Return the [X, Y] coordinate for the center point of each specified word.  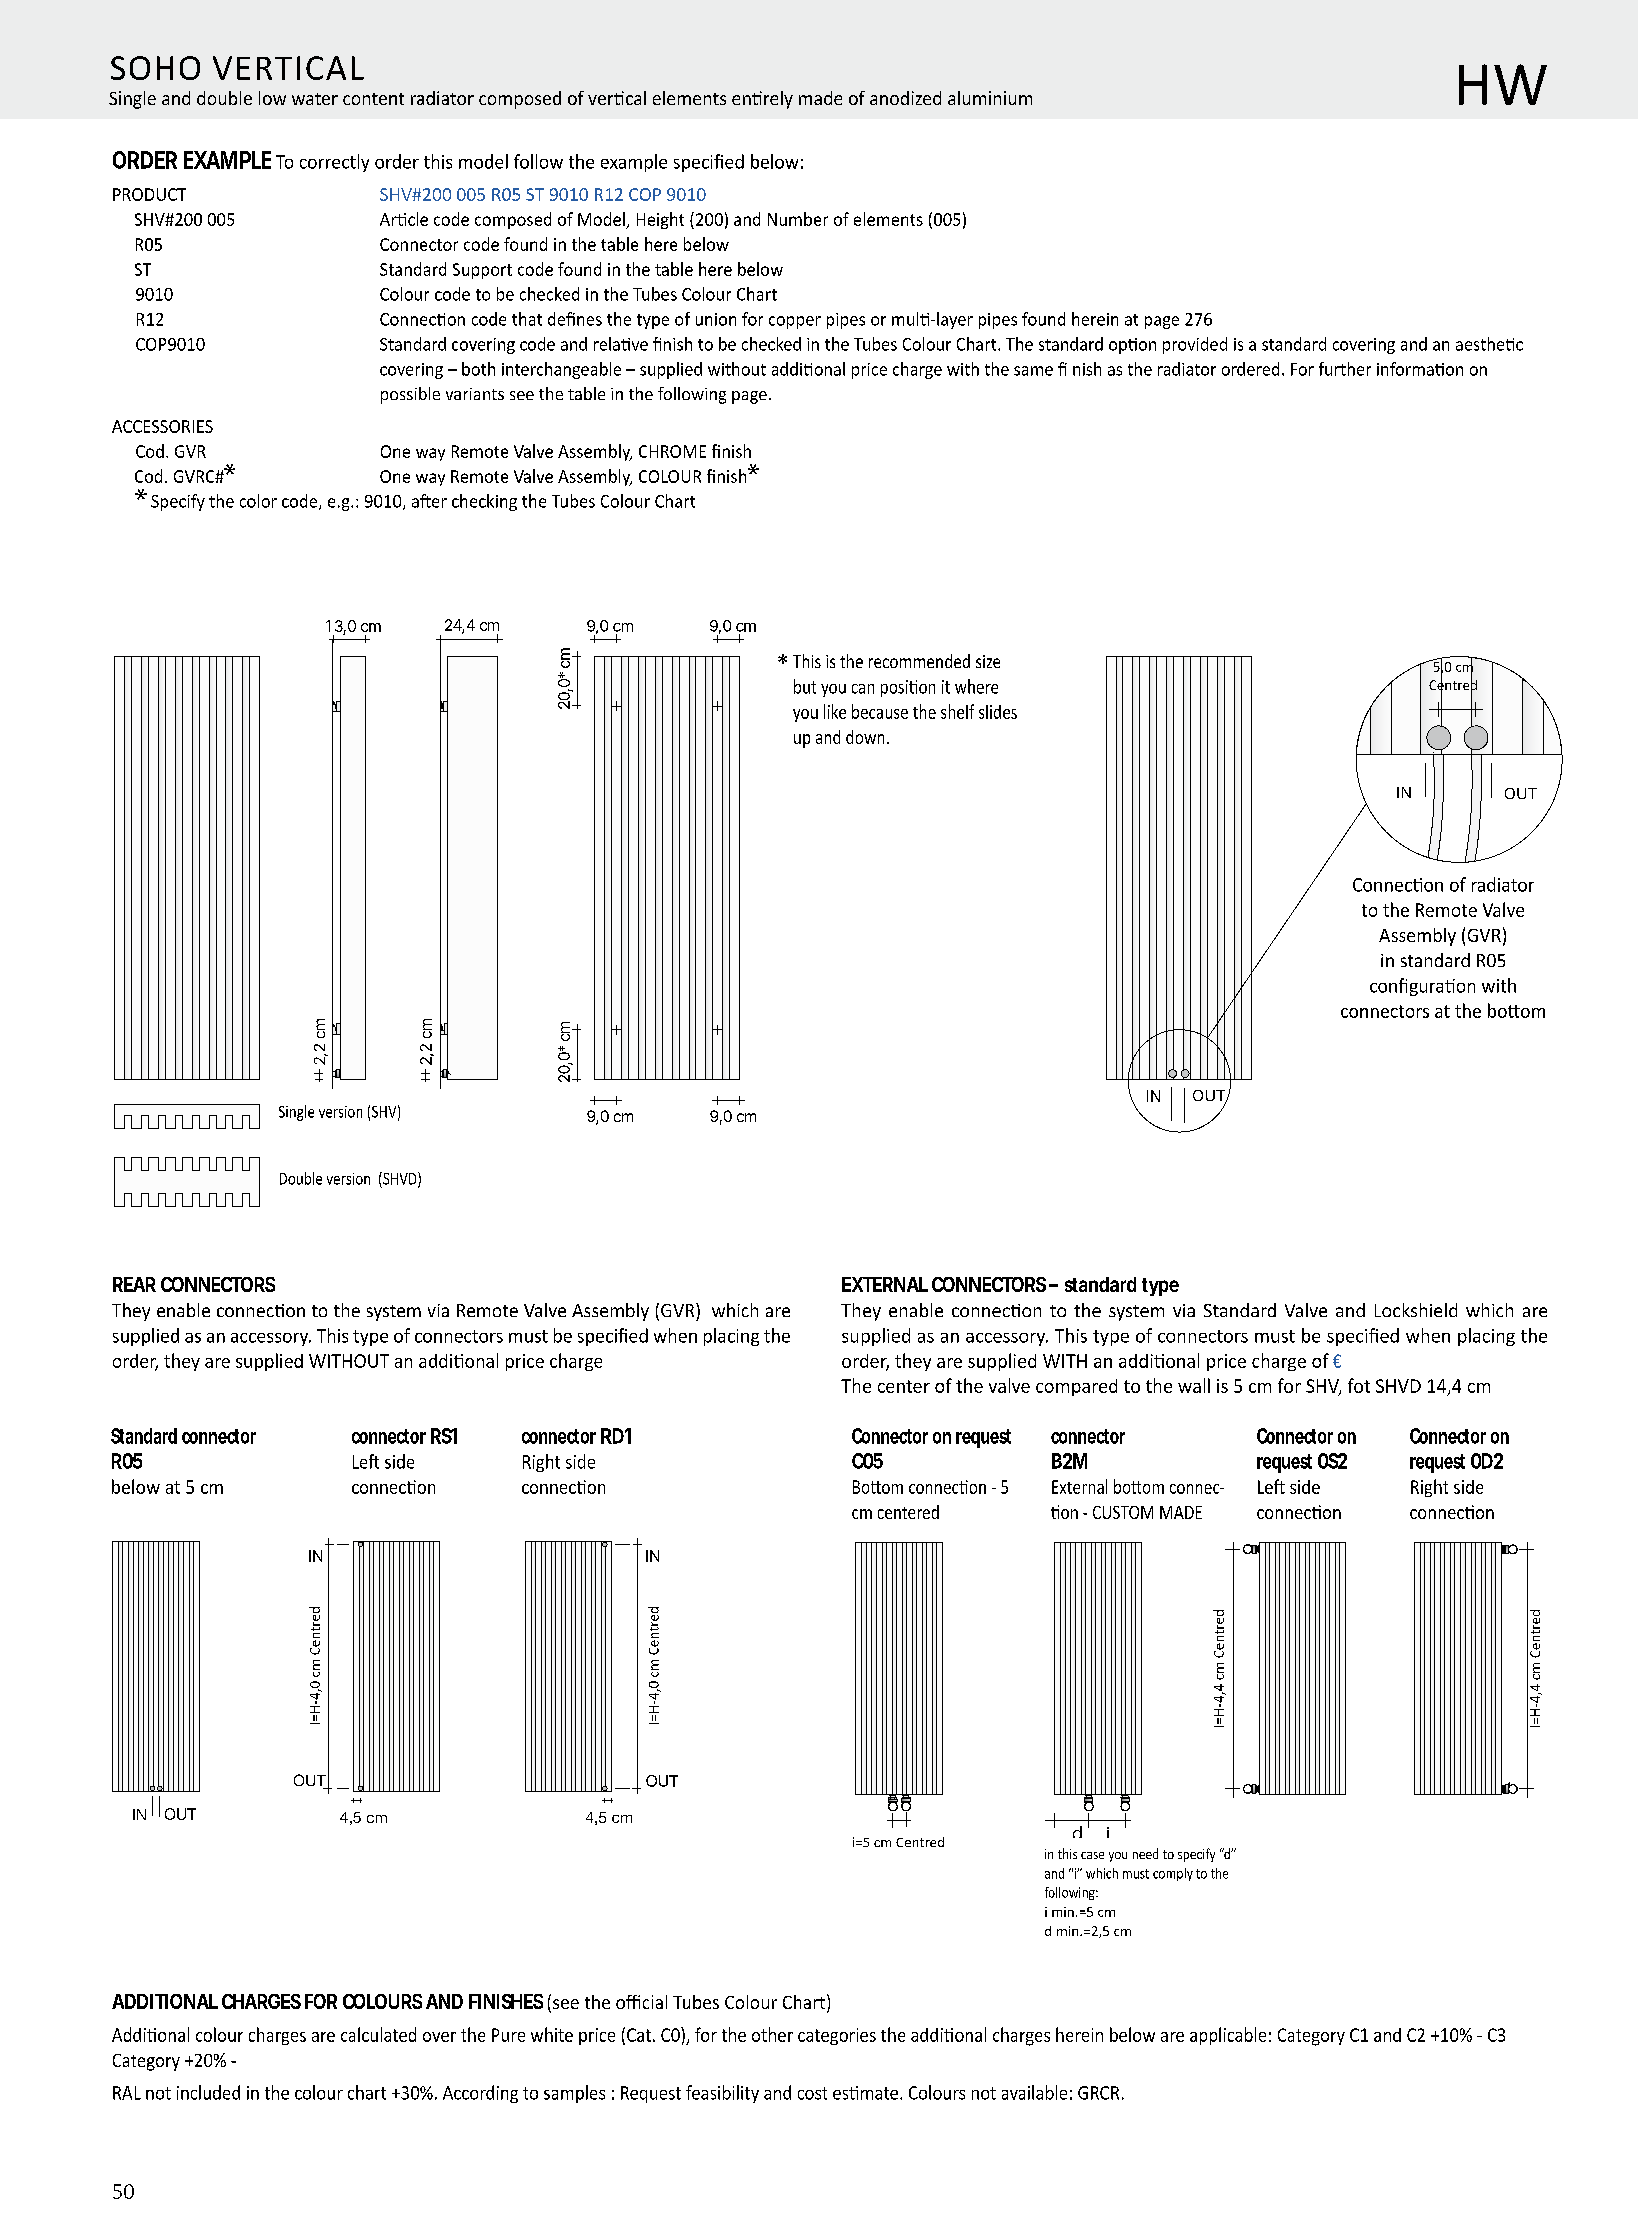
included [208, 2092]
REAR [134, 1284]
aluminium [990, 98]
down [865, 737]
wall [1194, 1385]
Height [660, 220]
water [315, 99]
